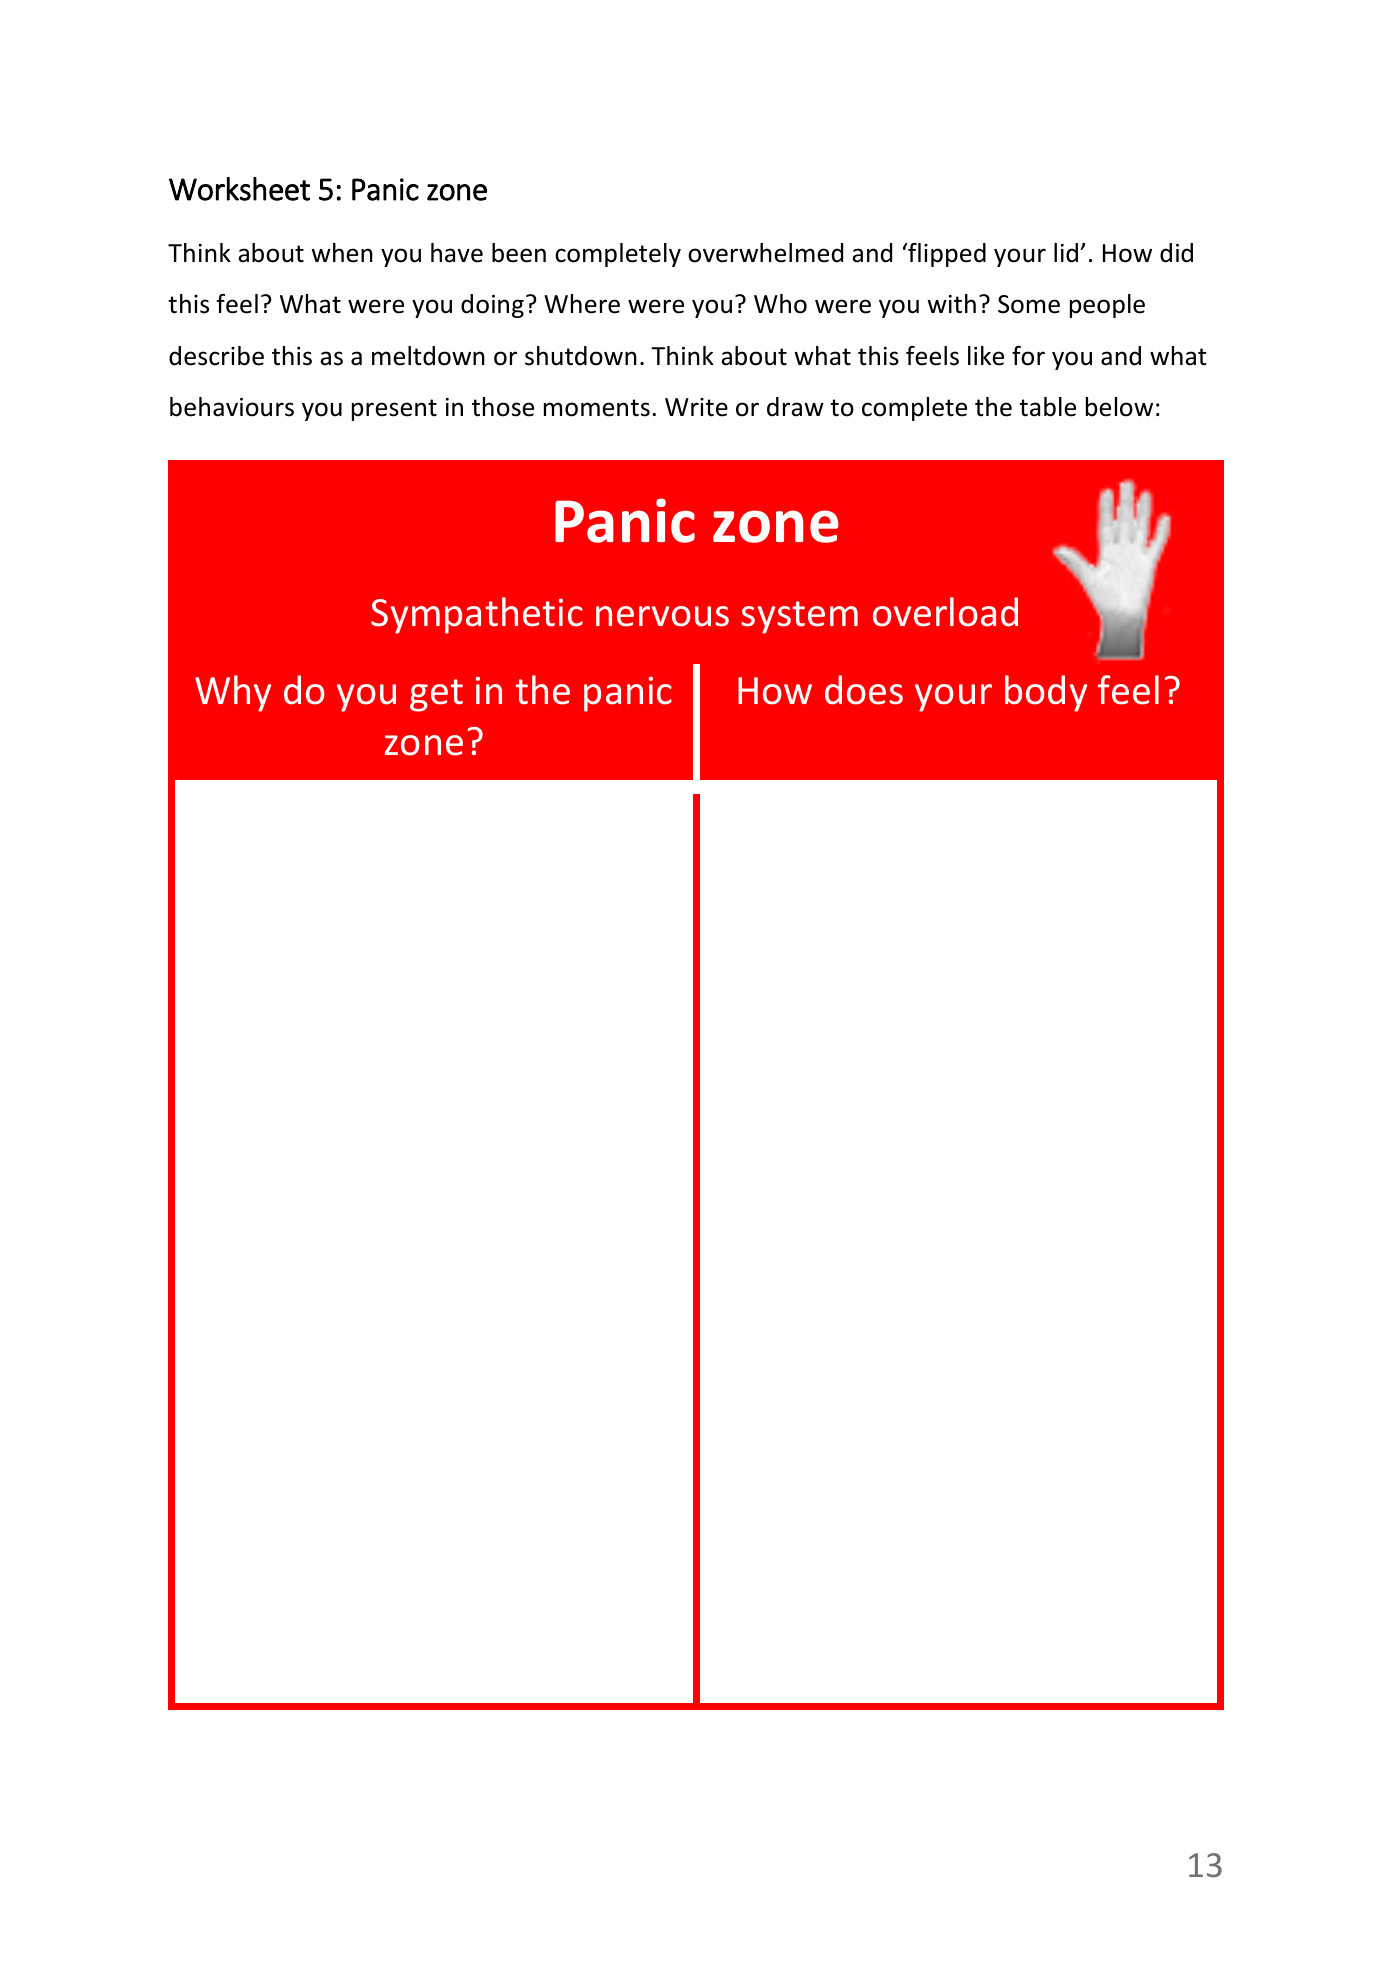 This page has height=1970, width=1393. What do you see at coordinates (233, 693) in the page?
I see `Why` at bounding box center [233, 693].
